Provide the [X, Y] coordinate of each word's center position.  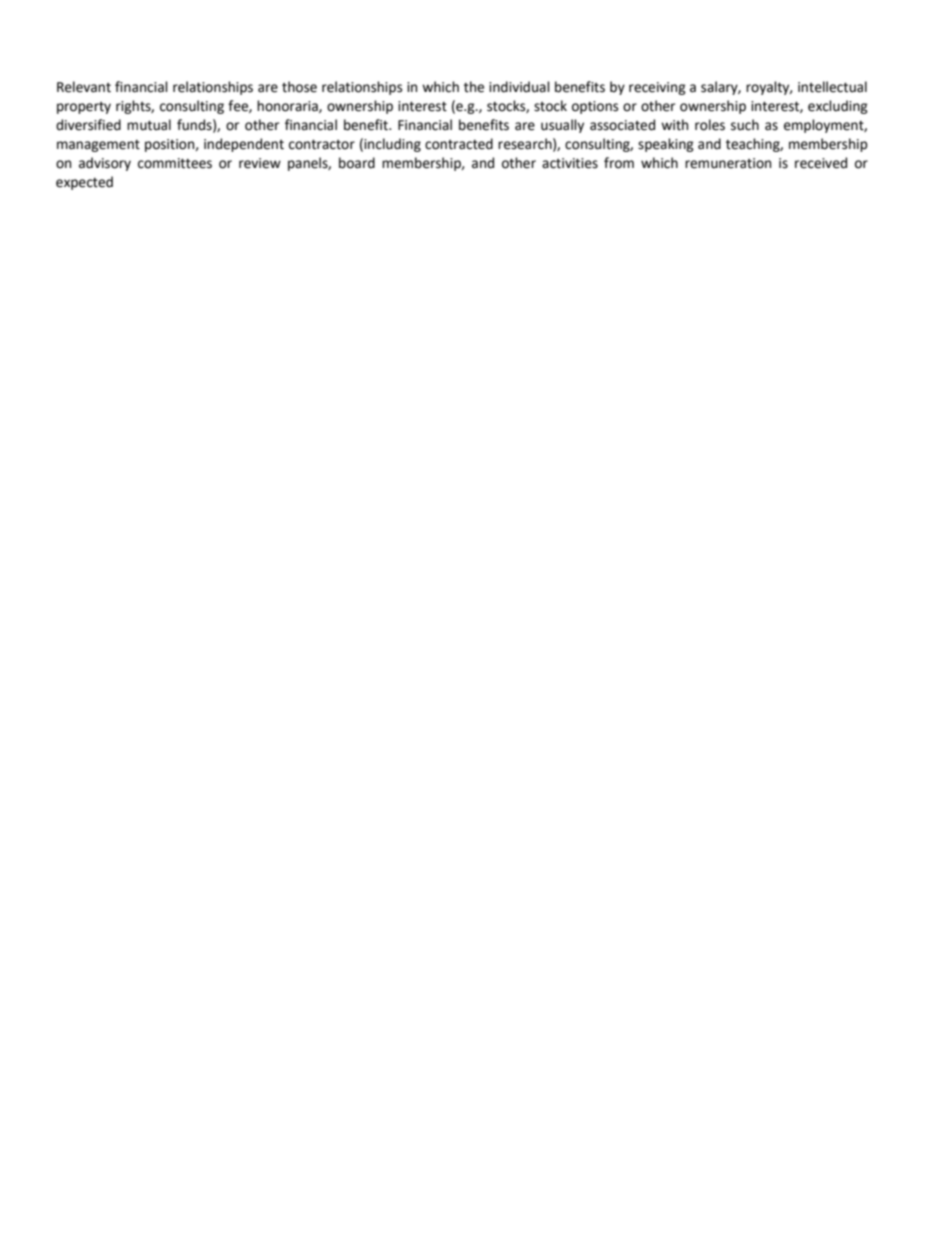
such [745, 125]
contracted [459, 144]
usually [562, 126]
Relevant [84, 87]
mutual [149, 125]
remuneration [728, 163]
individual [519, 87]
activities [570, 163]
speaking [666, 145]
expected [84, 183]
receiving [657, 88]
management [98, 146]
